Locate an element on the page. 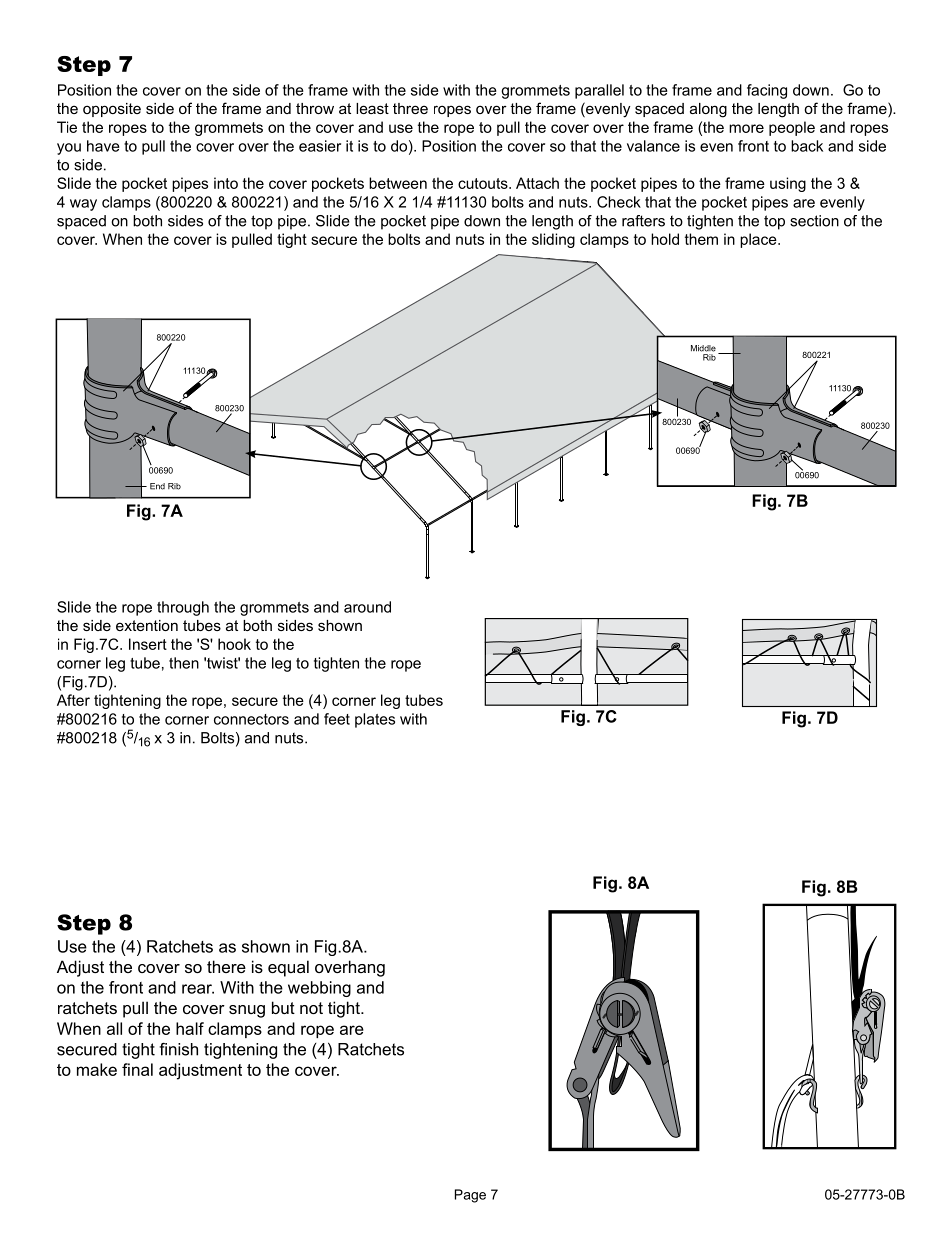 Image resolution: width=952 pixels, height=1233 pixels. opposite is located at coordinates (112, 110).
